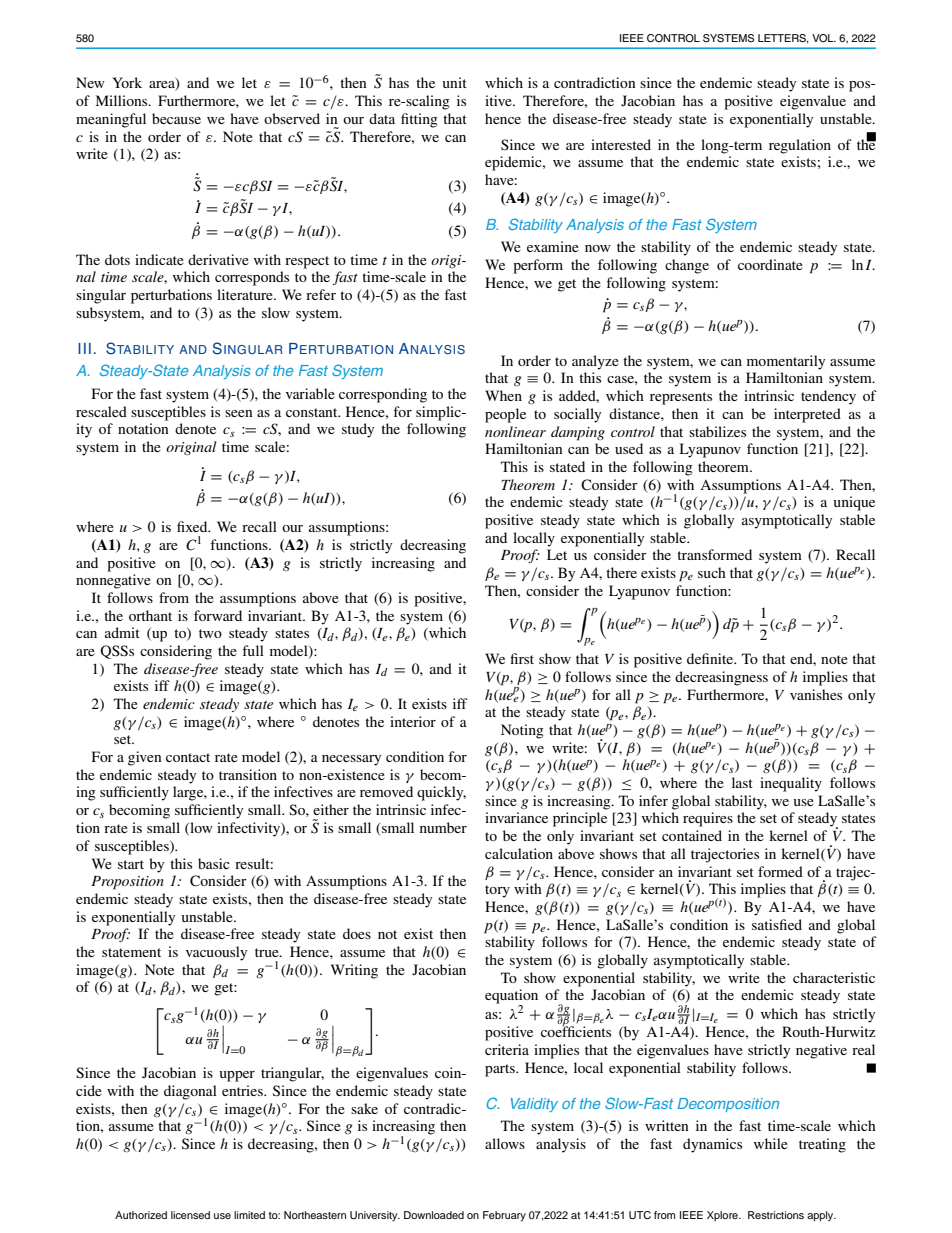 This document has width=952, height=1233. I want to click on nonlinear, so click(515, 431).
